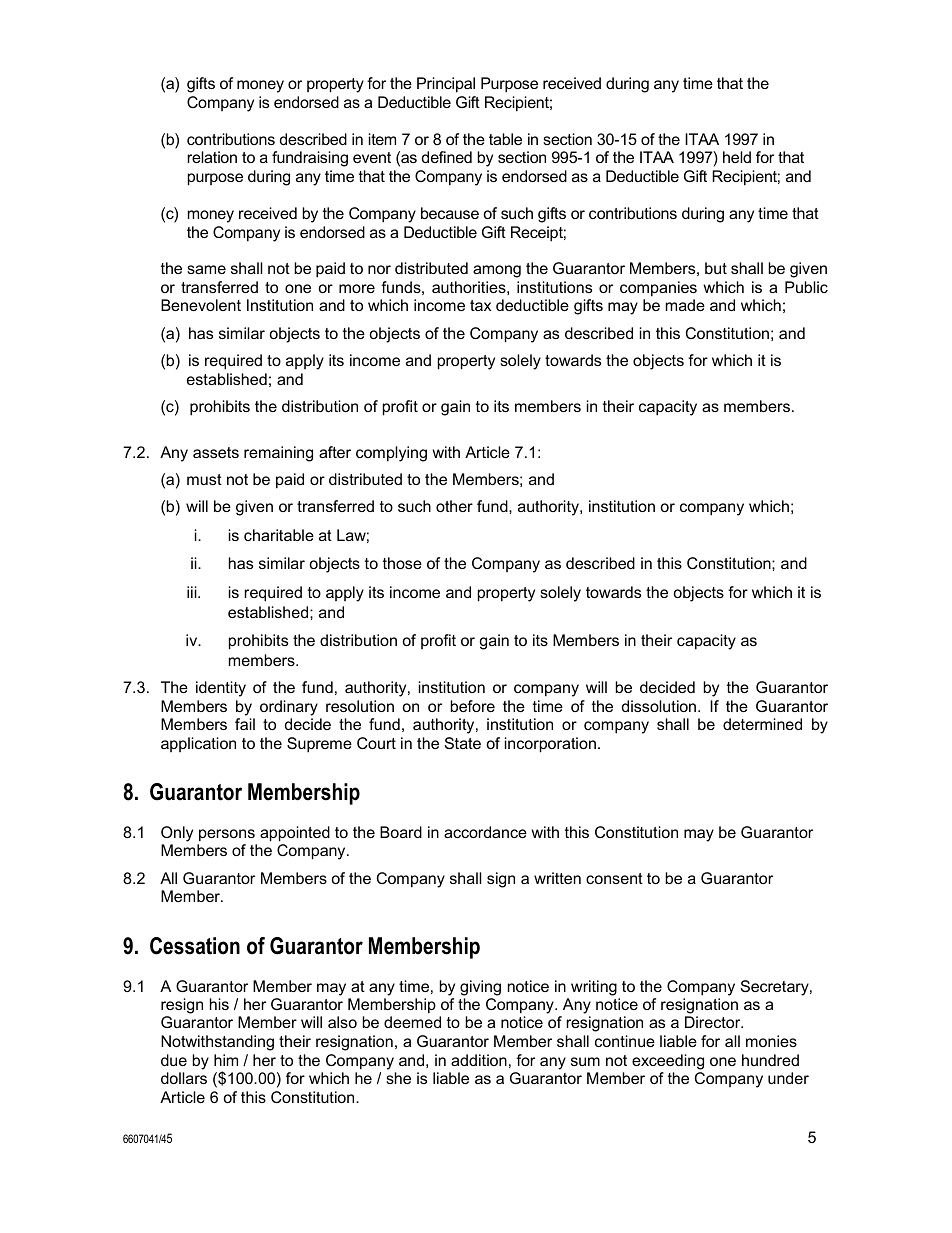 The height and width of the document is (1233, 952). What do you see at coordinates (226, 1060) in the document?
I see `him` at bounding box center [226, 1060].
